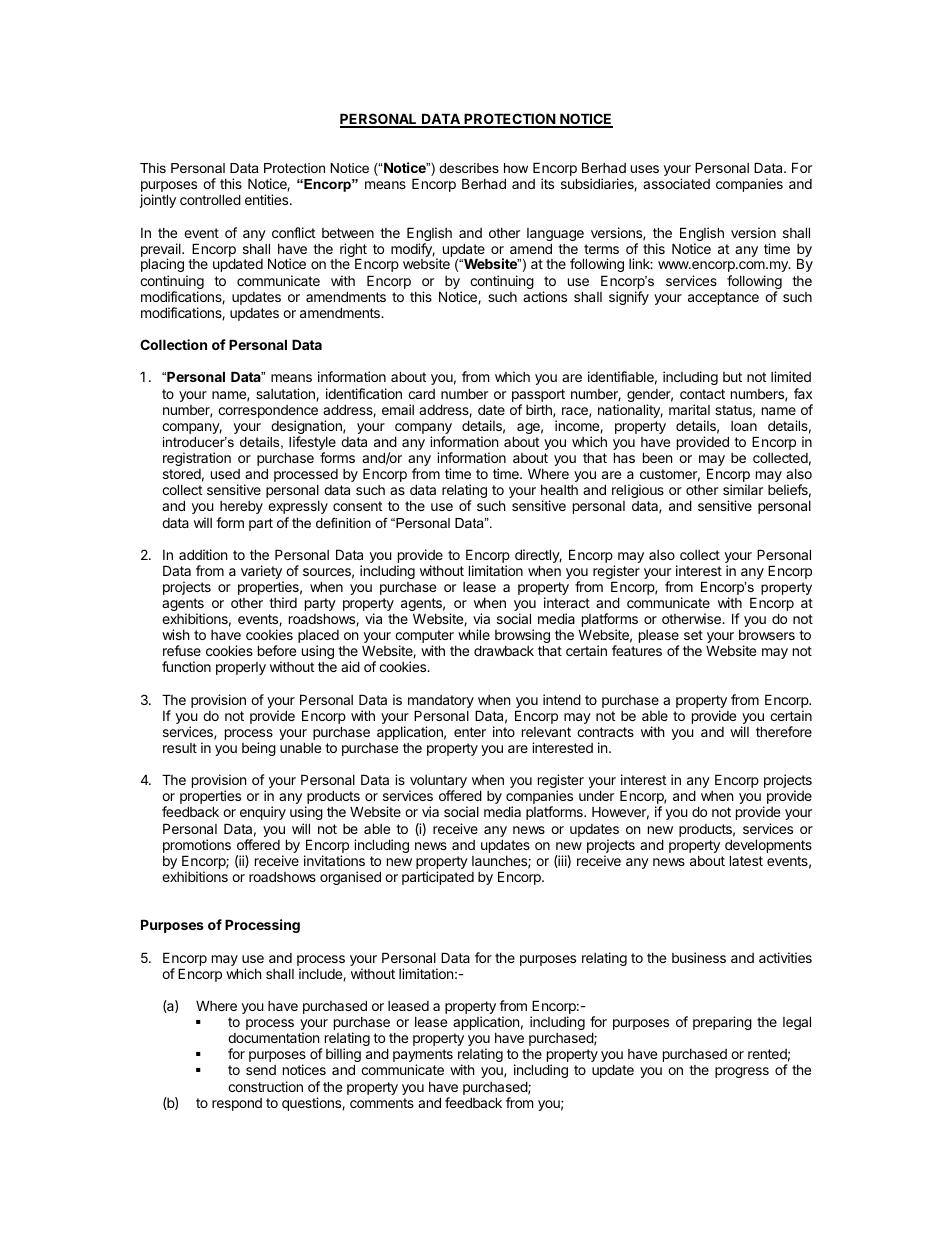  What do you see at coordinates (423, 1057) in the image?
I see `payments` at bounding box center [423, 1057].
